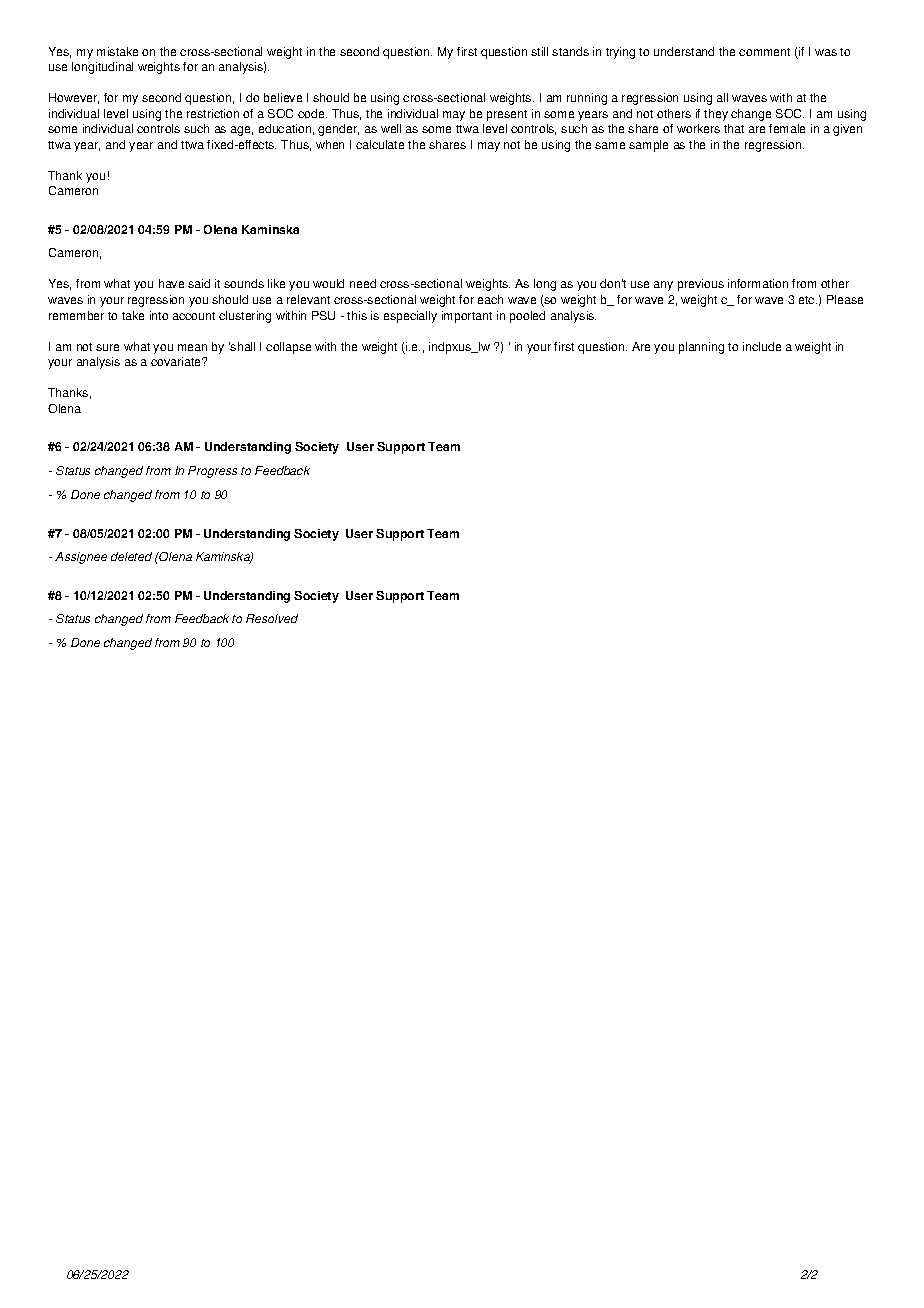 The image size is (924, 1308). Describe the element at coordinates (272, 618) in the screenshot. I see `Resolved` at that location.
